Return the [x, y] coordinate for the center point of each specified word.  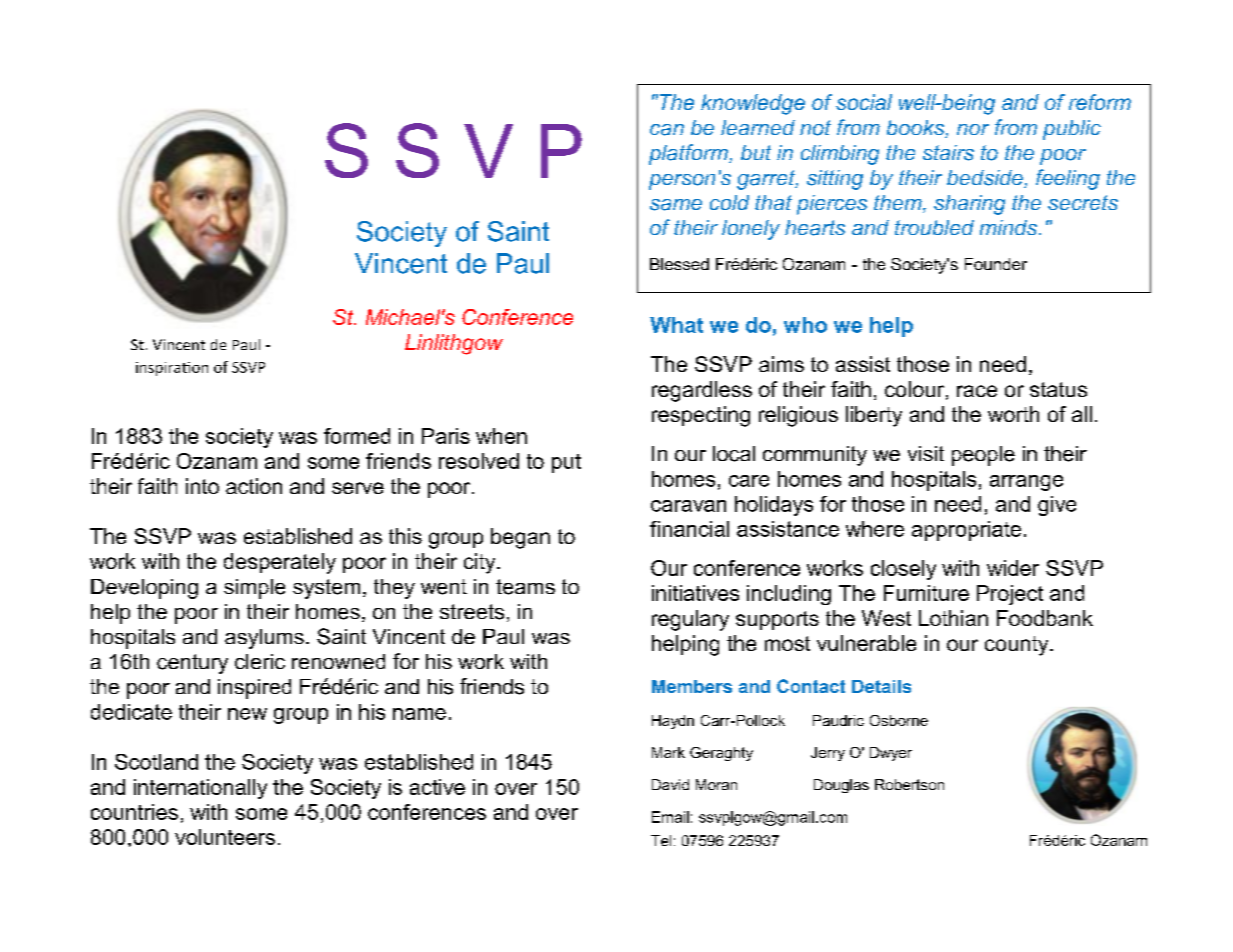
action [254, 486]
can [667, 130]
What [676, 325]
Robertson [909, 784]
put [566, 463]
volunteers [225, 837]
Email [670, 817]
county [1018, 646]
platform [689, 154]
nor [973, 129]
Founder [996, 264]
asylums [264, 639]
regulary [690, 620]
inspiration [172, 369]
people [983, 456]
